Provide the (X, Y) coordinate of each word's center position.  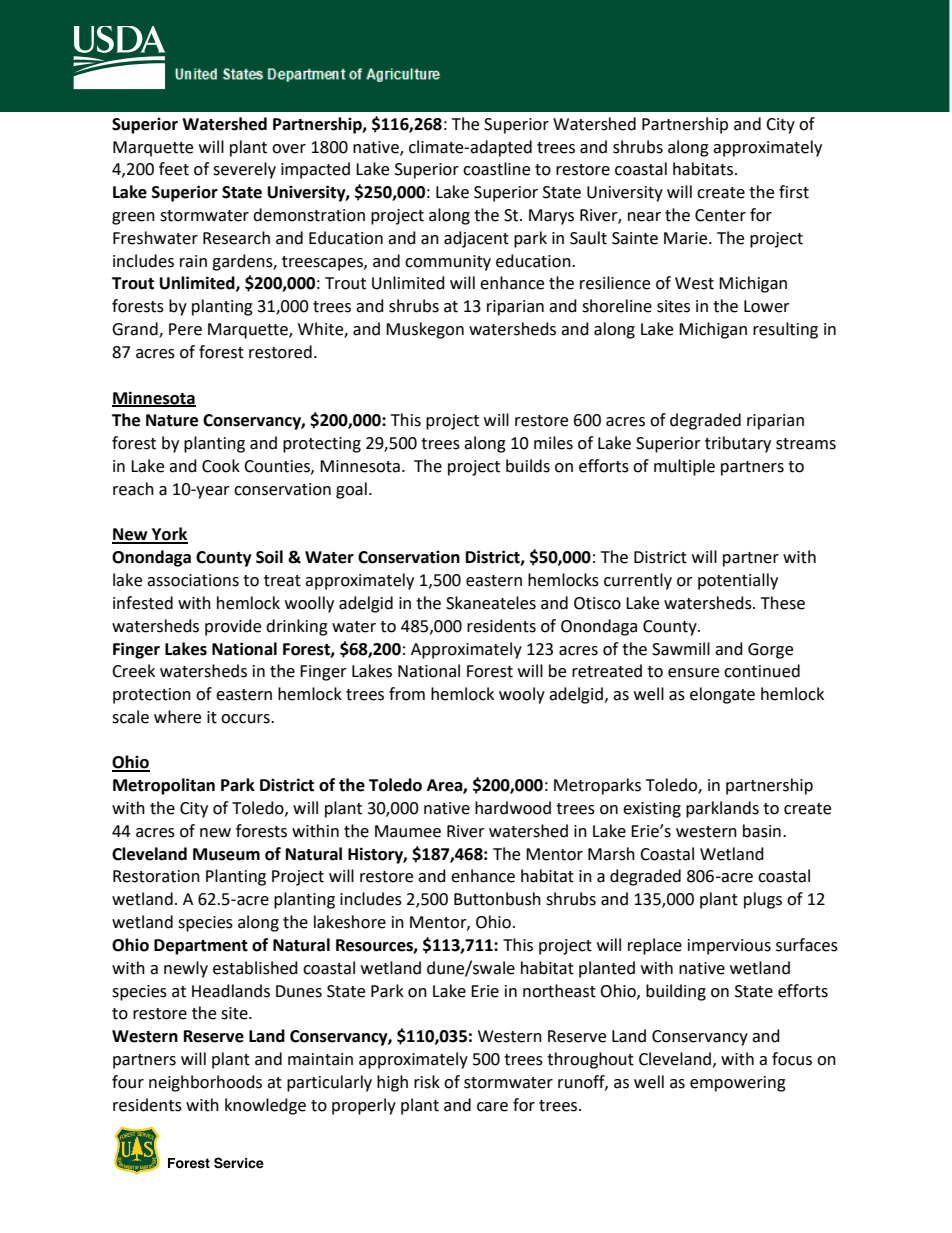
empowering (738, 1084)
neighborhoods (205, 1083)
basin (762, 831)
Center (720, 215)
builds (528, 466)
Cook (221, 466)
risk (427, 1082)
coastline (496, 169)
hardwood (513, 808)
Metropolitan (164, 786)
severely (244, 170)
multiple (684, 467)
